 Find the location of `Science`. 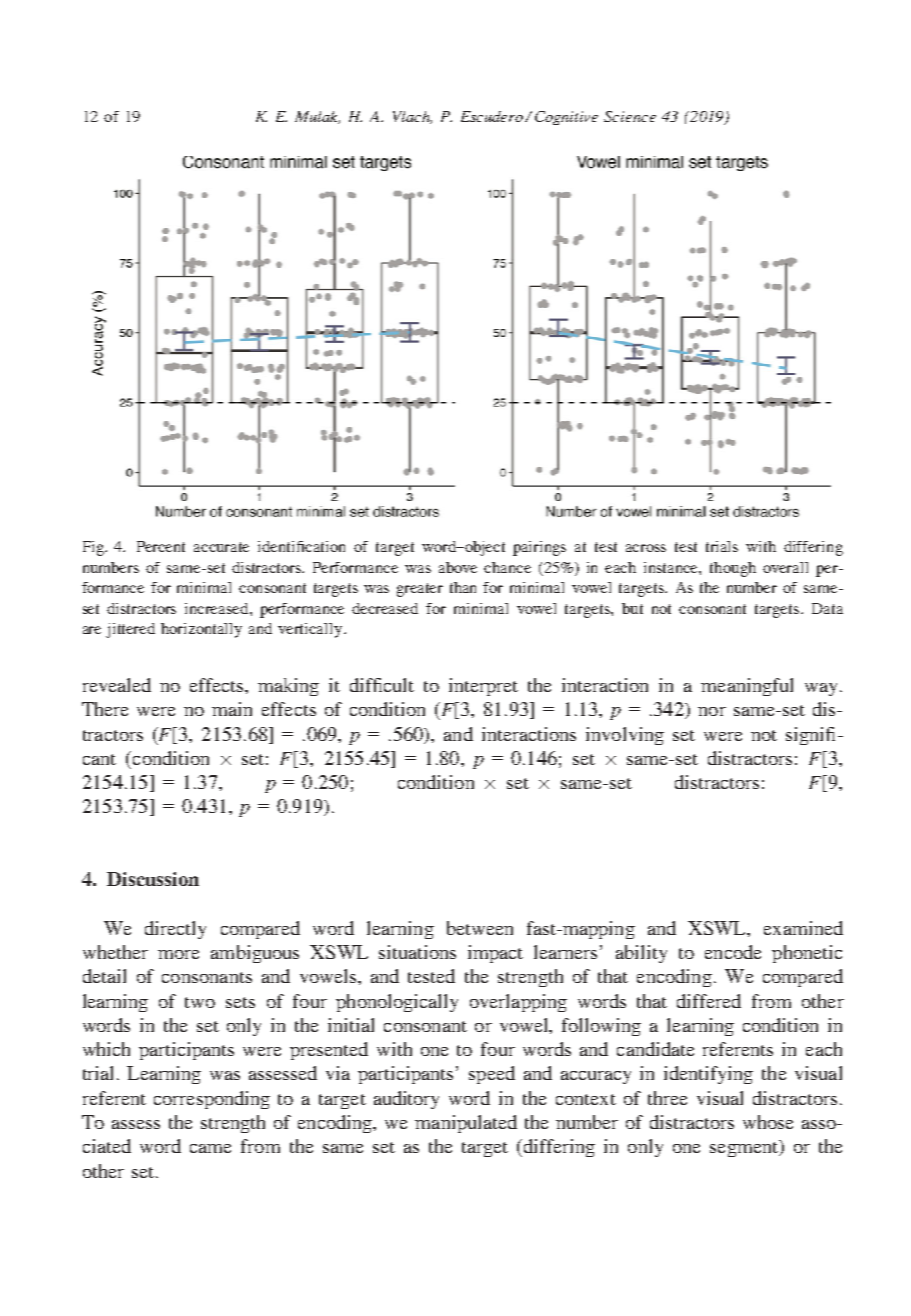

Science is located at coordinates (630, 116).
